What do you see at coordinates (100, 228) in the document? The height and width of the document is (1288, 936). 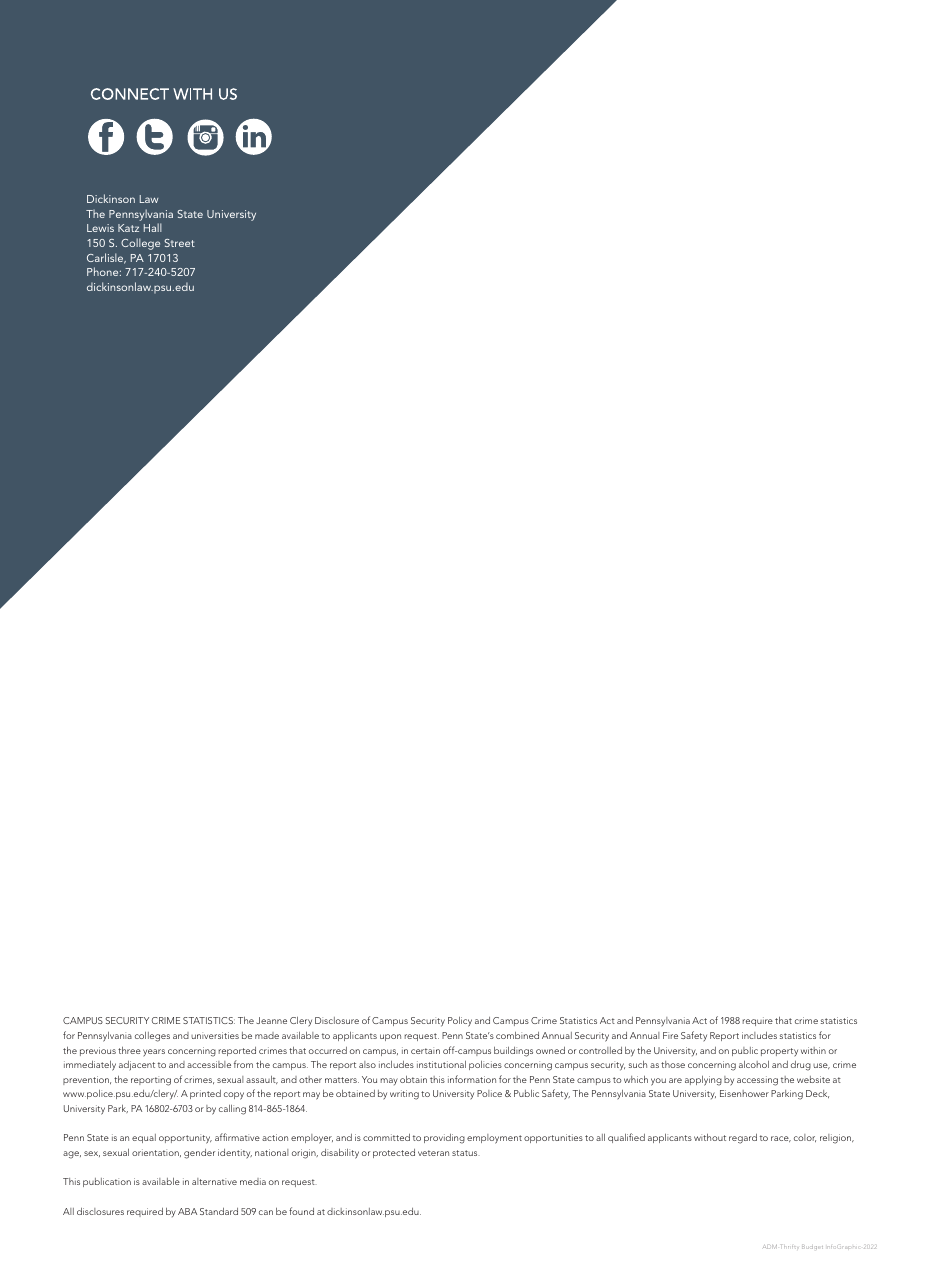 I see `Lewis` at bounding box center [100, 228].
